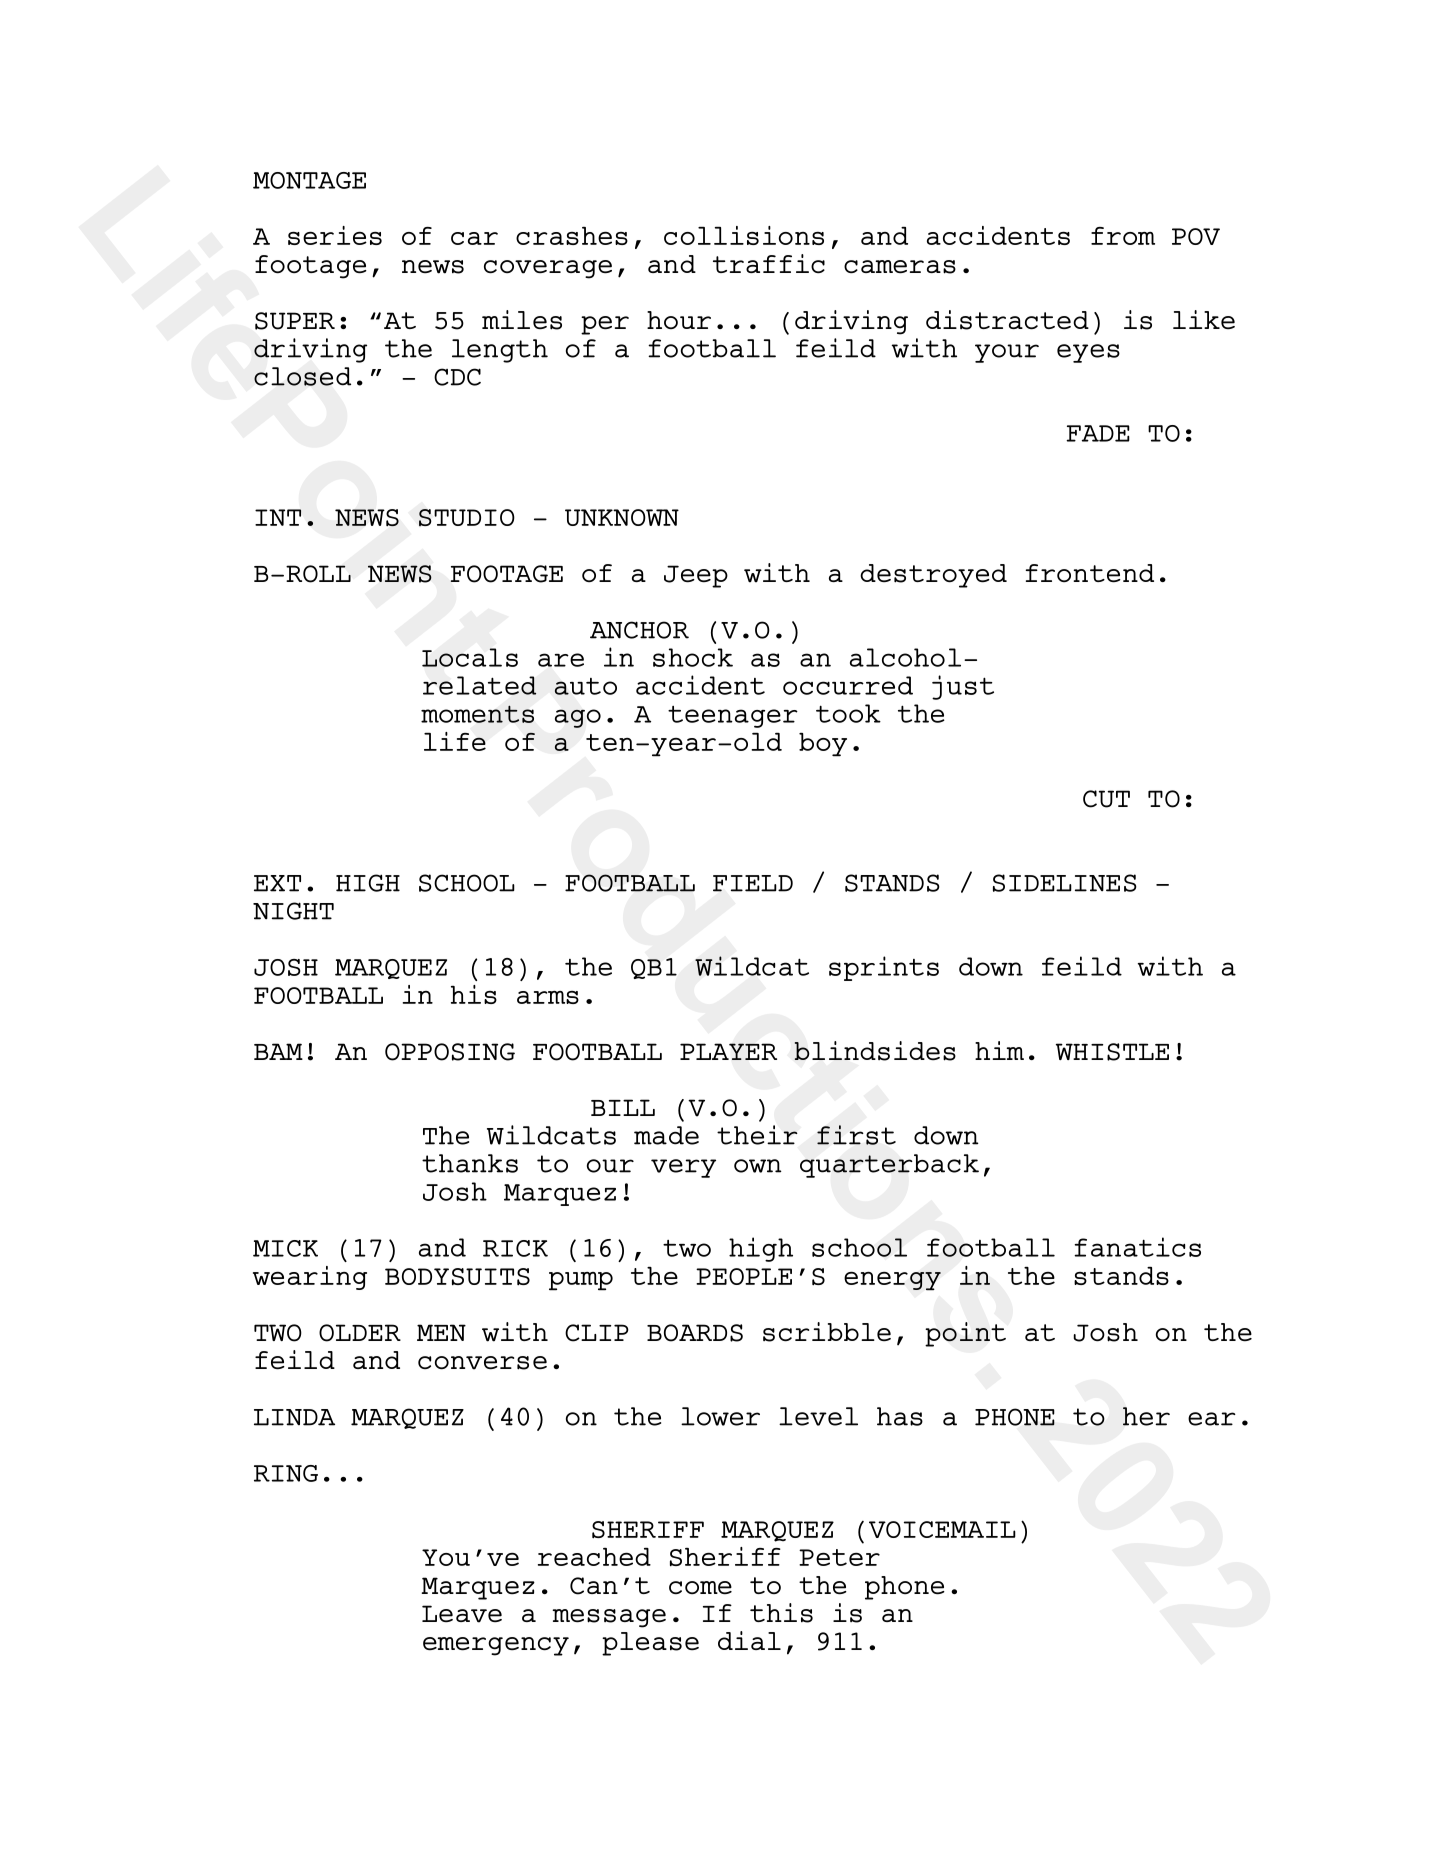 This document has width=1433, height=1855. What do you see at coordinates (1065, 883) in the document?
I see `SIDELINES` at bounding box center [1065, 883].
